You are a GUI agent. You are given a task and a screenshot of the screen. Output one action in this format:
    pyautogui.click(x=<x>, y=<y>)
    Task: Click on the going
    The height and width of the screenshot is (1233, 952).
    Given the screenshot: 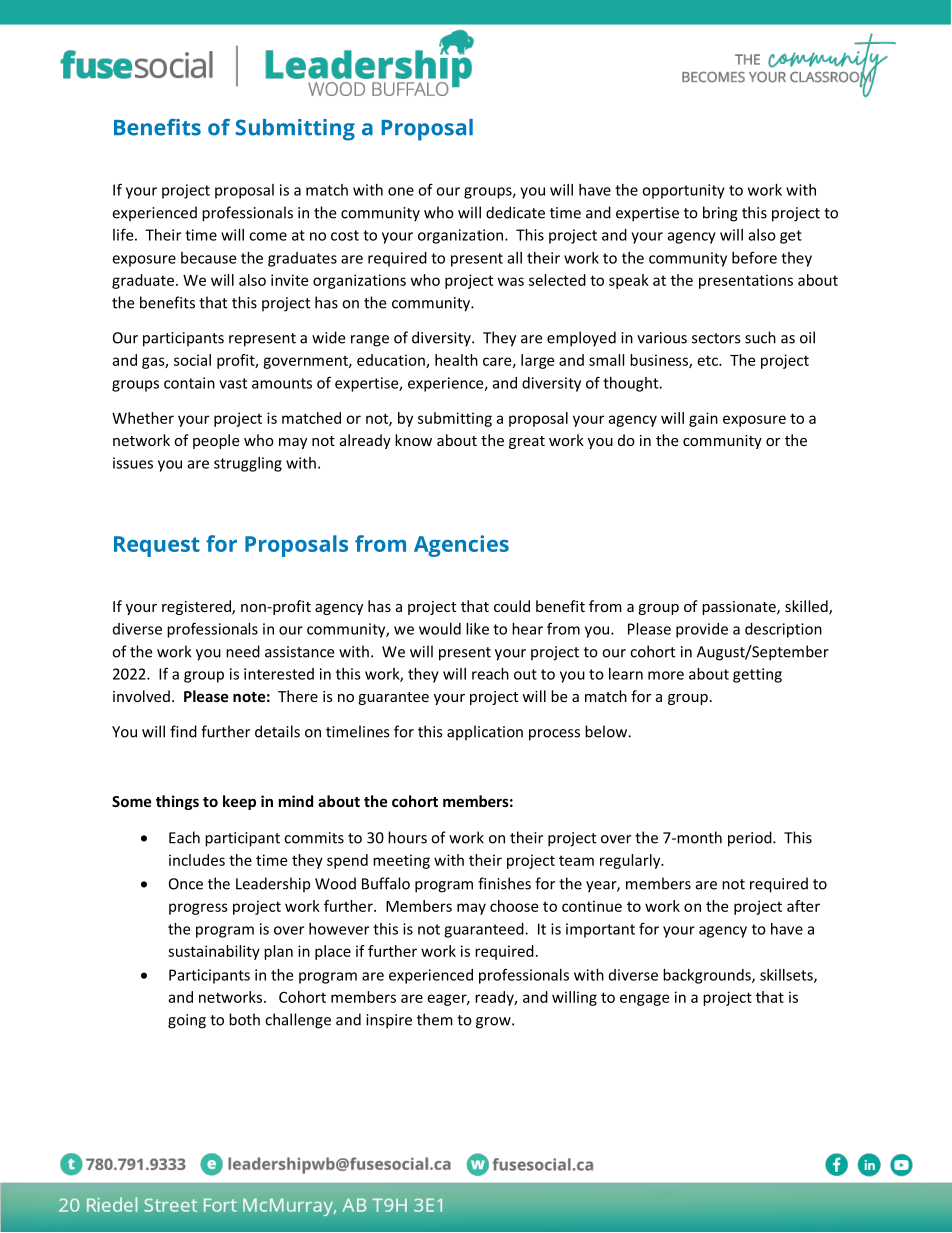 What is the action you would take?
    pyautogui.click(x=187, y=1021)
